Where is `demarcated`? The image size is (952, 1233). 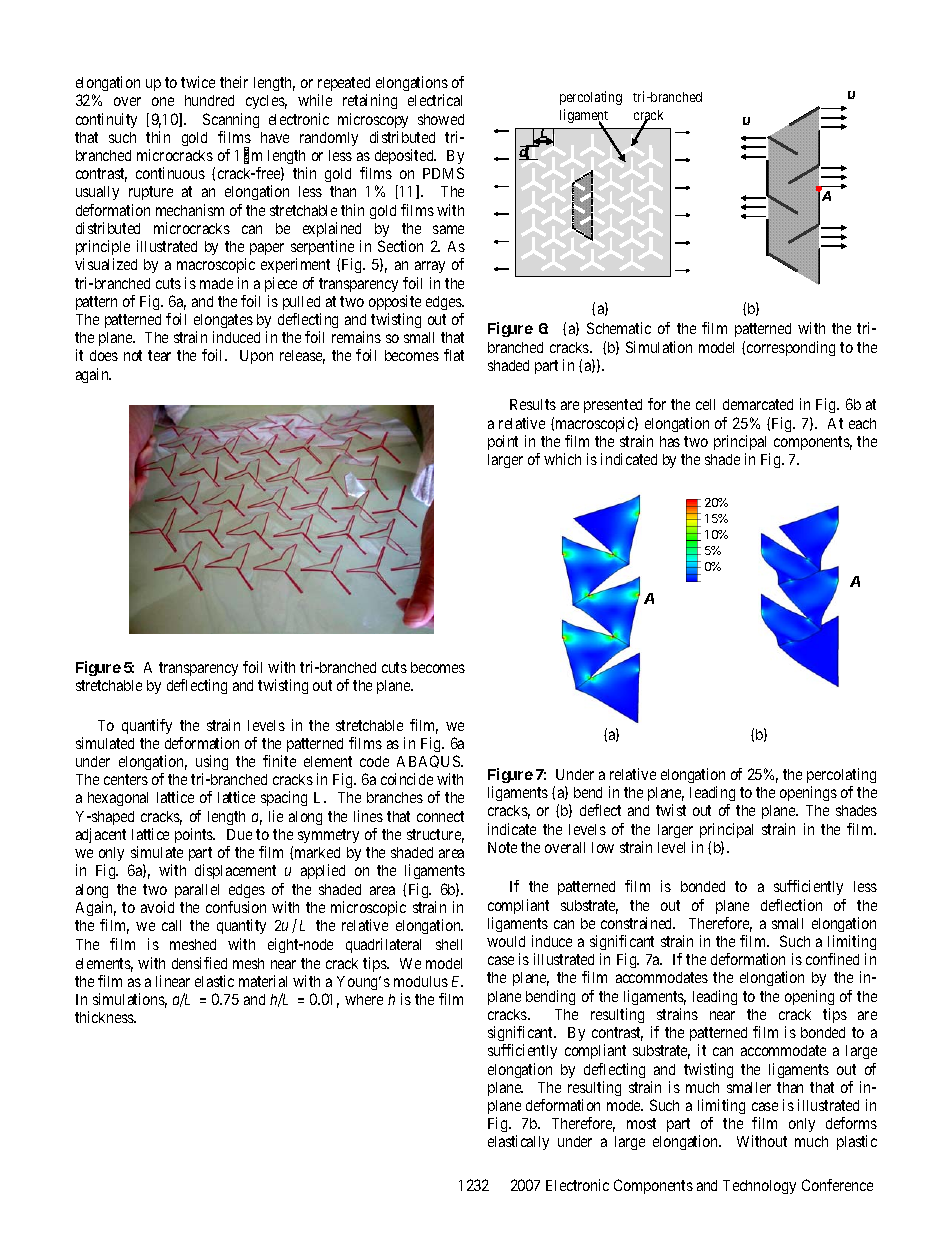 demarcated is located at coordinates (758, 404).
